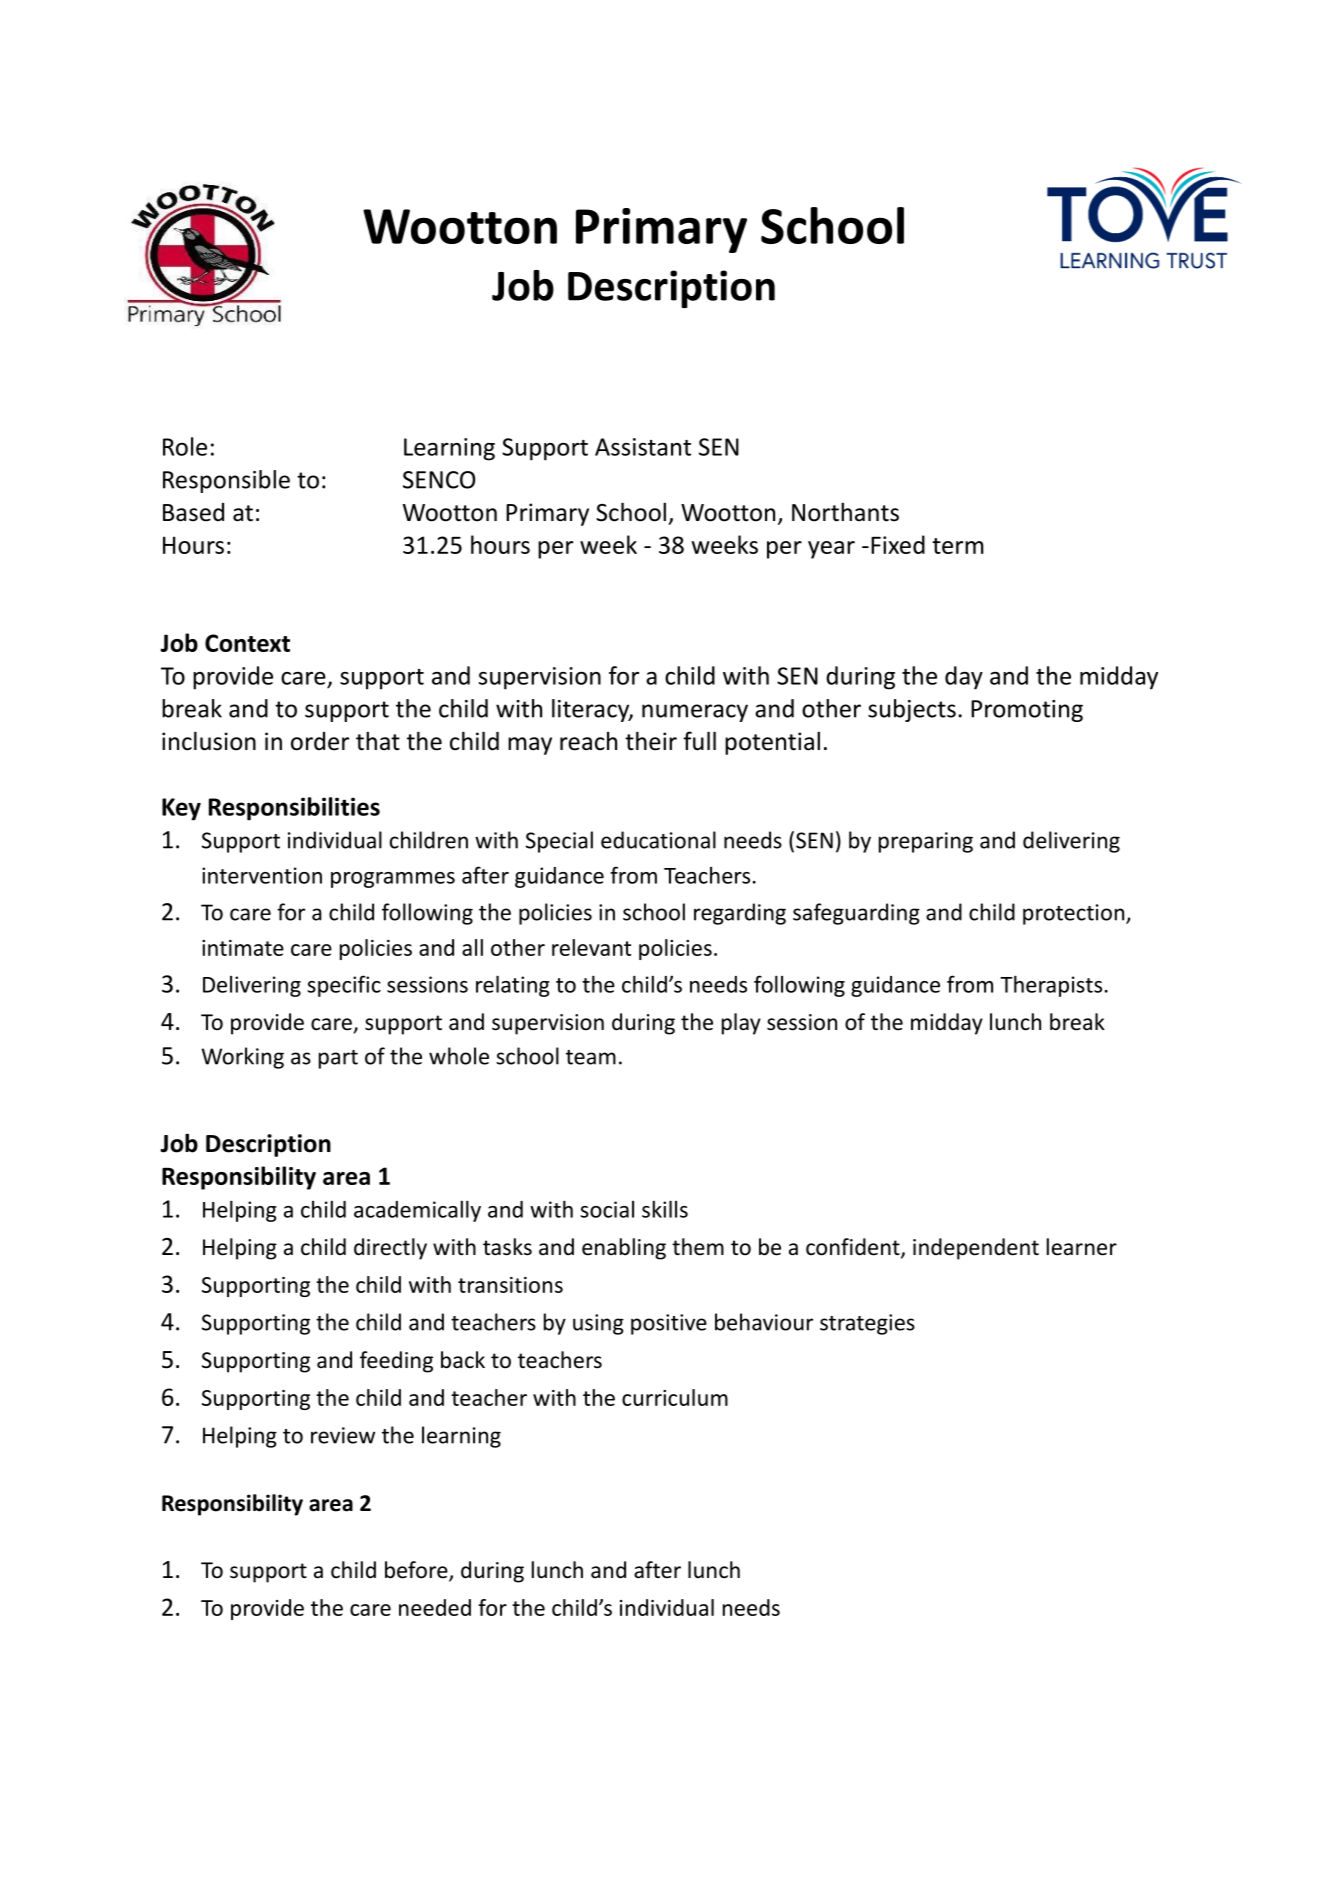  Describe the element at coordinates (643, 447) in the screenshot. I see `Assistant` at that location.
